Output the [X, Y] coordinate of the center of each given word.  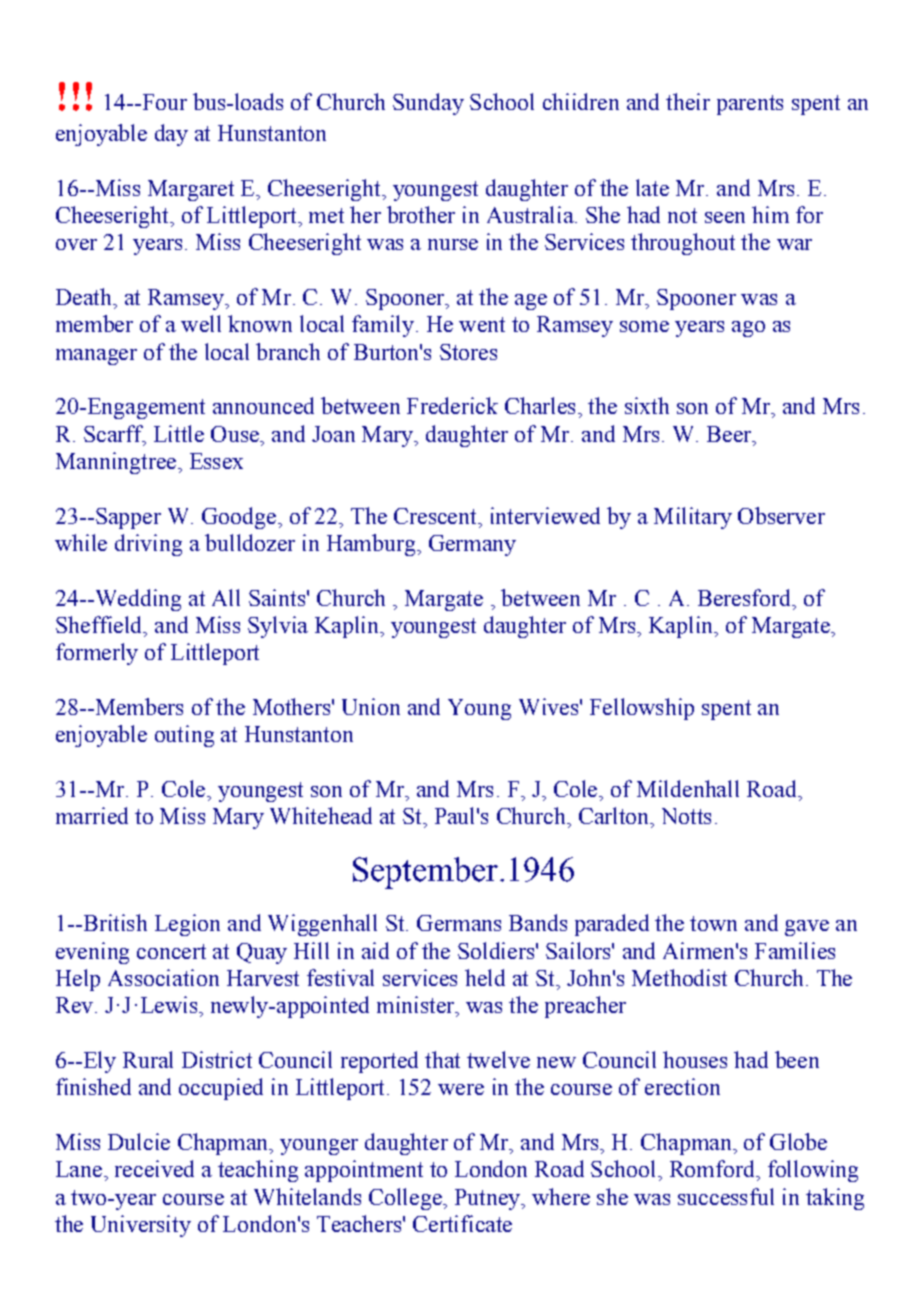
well [201, 323]
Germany [472, 545]
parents [750, 105]
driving [148, 545]
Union [371, 706]
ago [748, 329]
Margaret [191, 190]
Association [163, 977]
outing [184, 736]
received [154, 1168]
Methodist [679, 977]
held [485, 977]
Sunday [428, 104]
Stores [468, 352]
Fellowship [642, 709]
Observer [781, 515]
